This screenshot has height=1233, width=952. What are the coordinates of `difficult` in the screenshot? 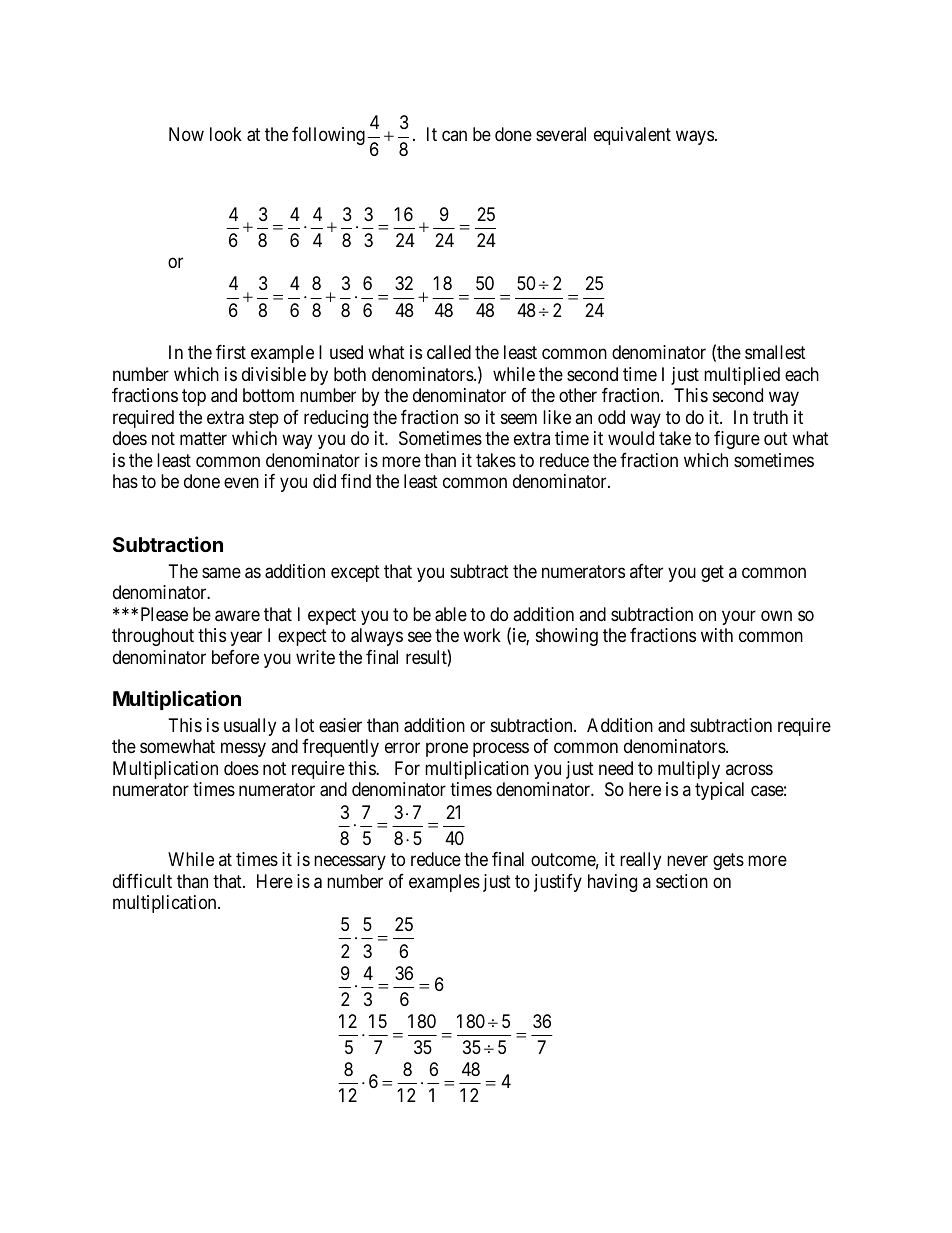 It's located at (142, 880).
